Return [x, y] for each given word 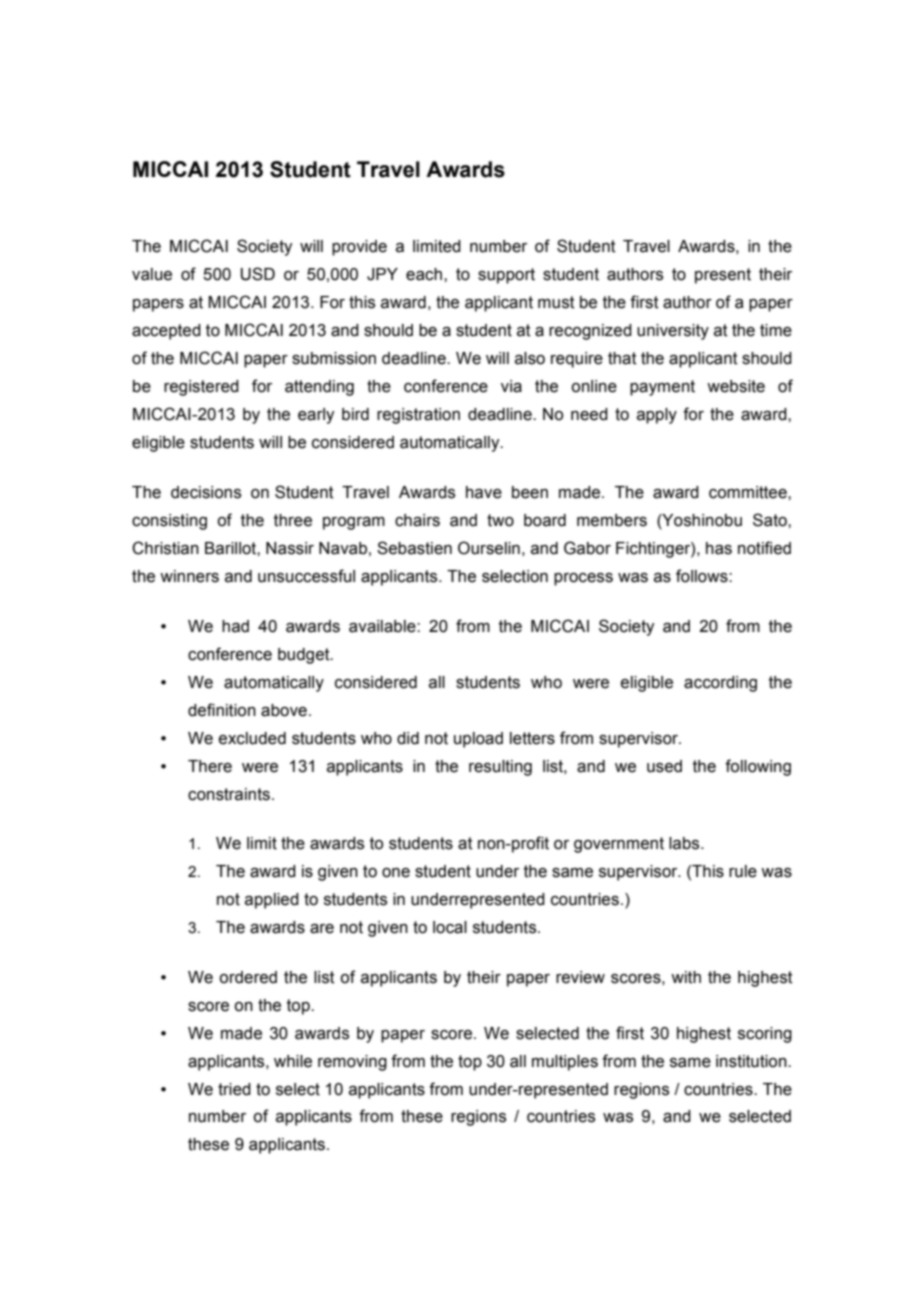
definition [222, 710]
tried [234, 1089]
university [673, 332]
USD [258, 274]
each [424, 274]
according [720, 684]
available [383, 626]
